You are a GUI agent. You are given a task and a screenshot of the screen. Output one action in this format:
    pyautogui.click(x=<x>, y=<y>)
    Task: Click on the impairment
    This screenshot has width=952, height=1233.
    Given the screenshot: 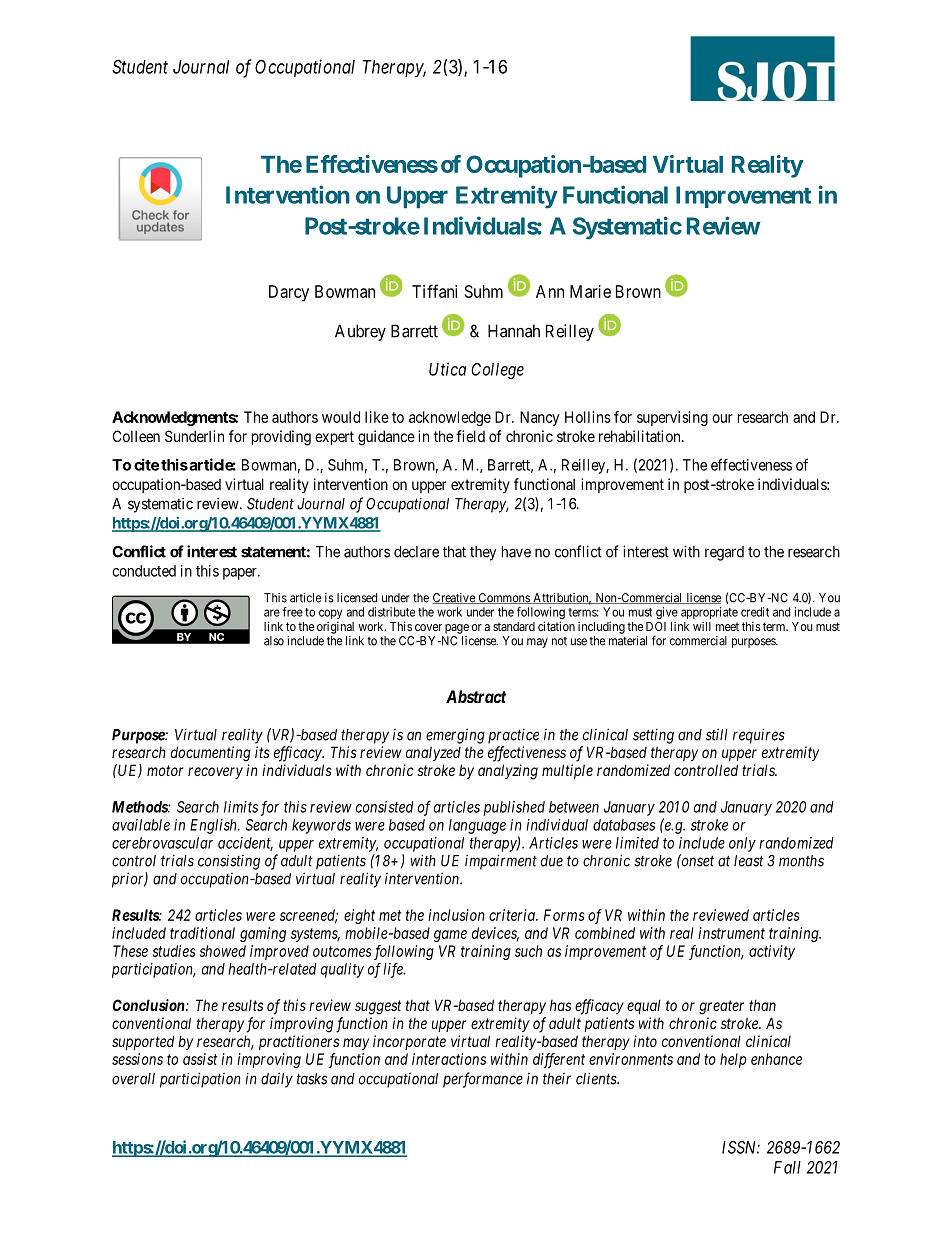 What is the action you would take?
    pyautogui.click(x=501, y=862)
